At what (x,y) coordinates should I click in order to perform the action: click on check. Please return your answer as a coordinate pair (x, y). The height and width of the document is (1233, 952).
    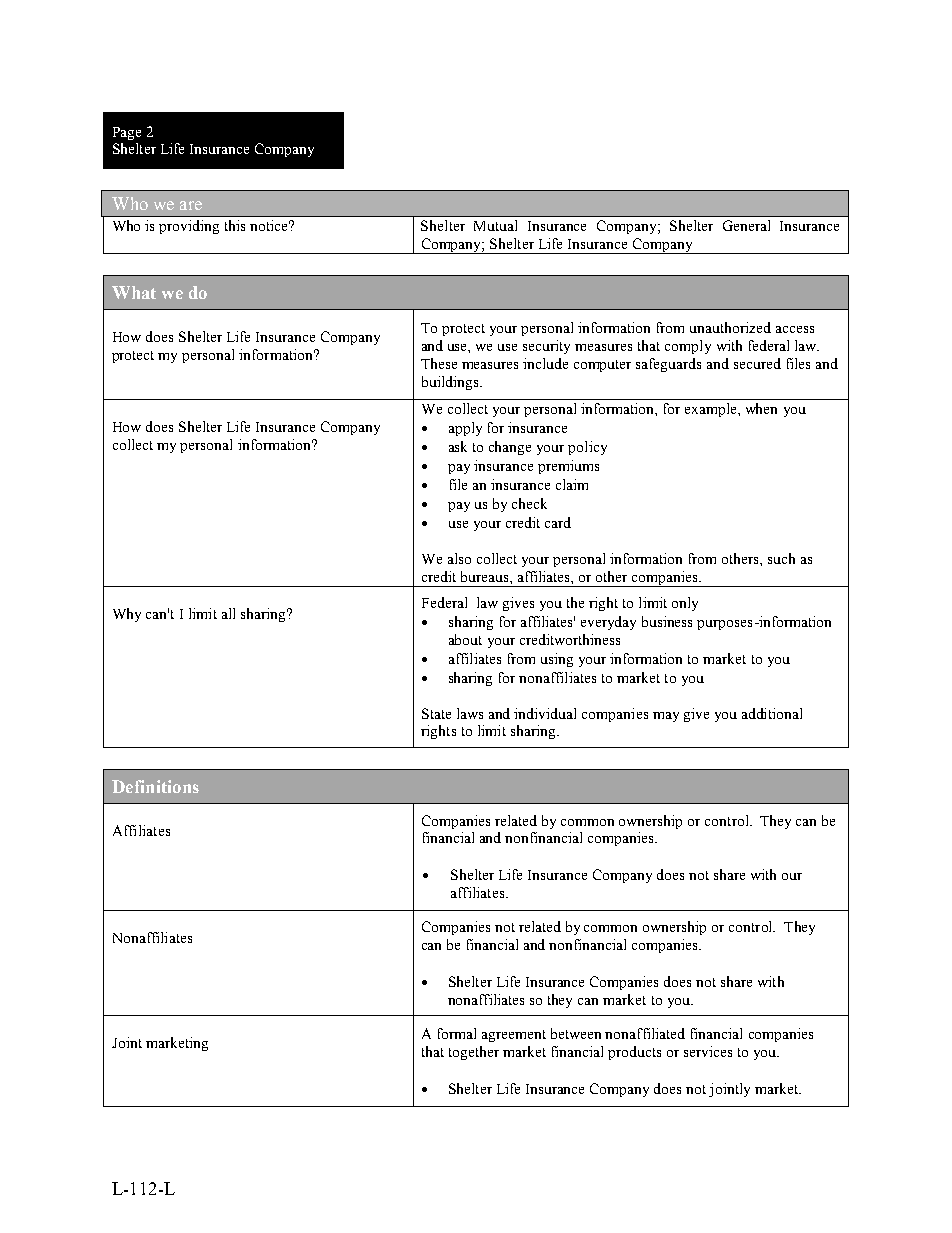
    Looking at the image, I should click on (529, 503).
